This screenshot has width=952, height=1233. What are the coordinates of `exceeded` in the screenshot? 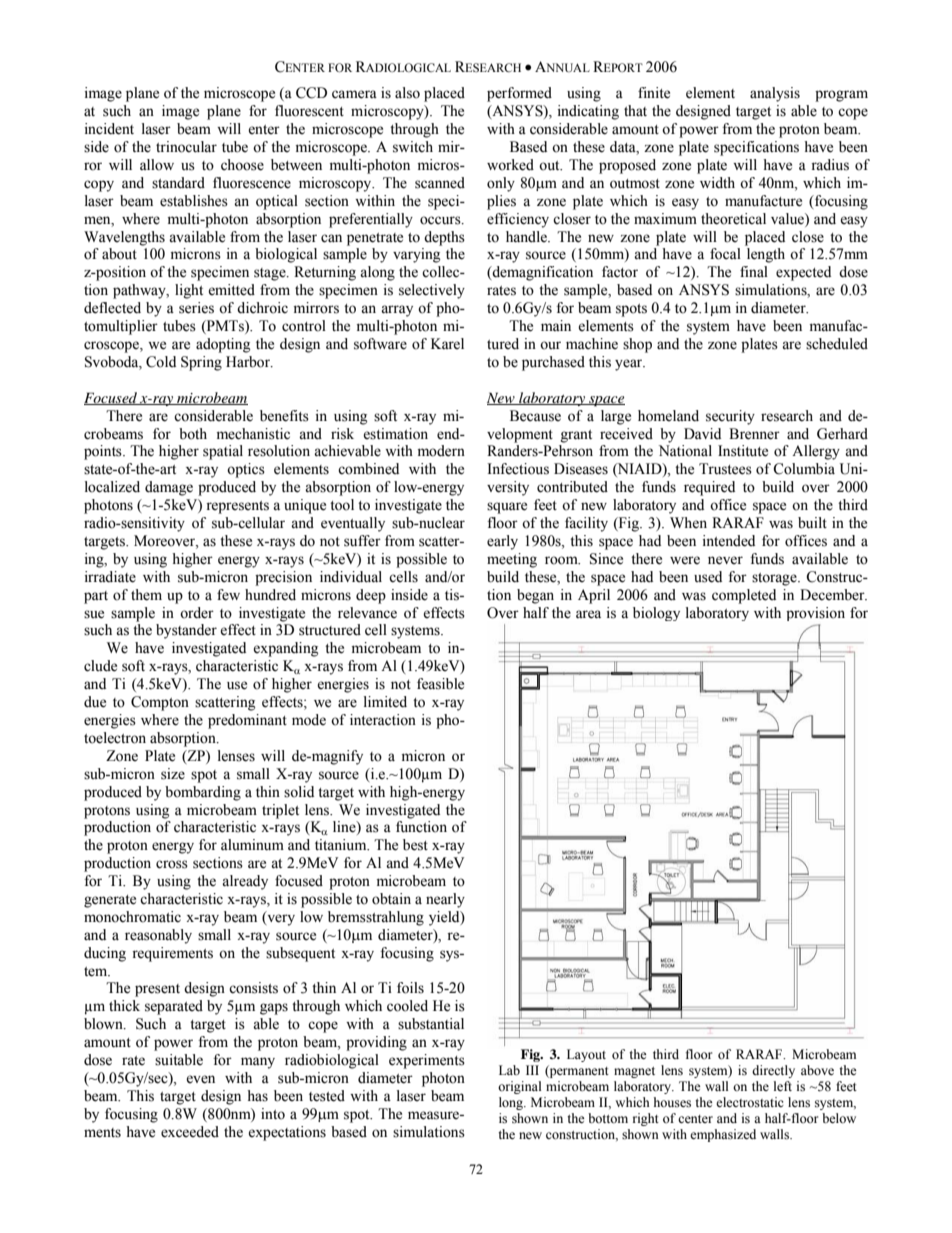 It's located at (190, 1132).
